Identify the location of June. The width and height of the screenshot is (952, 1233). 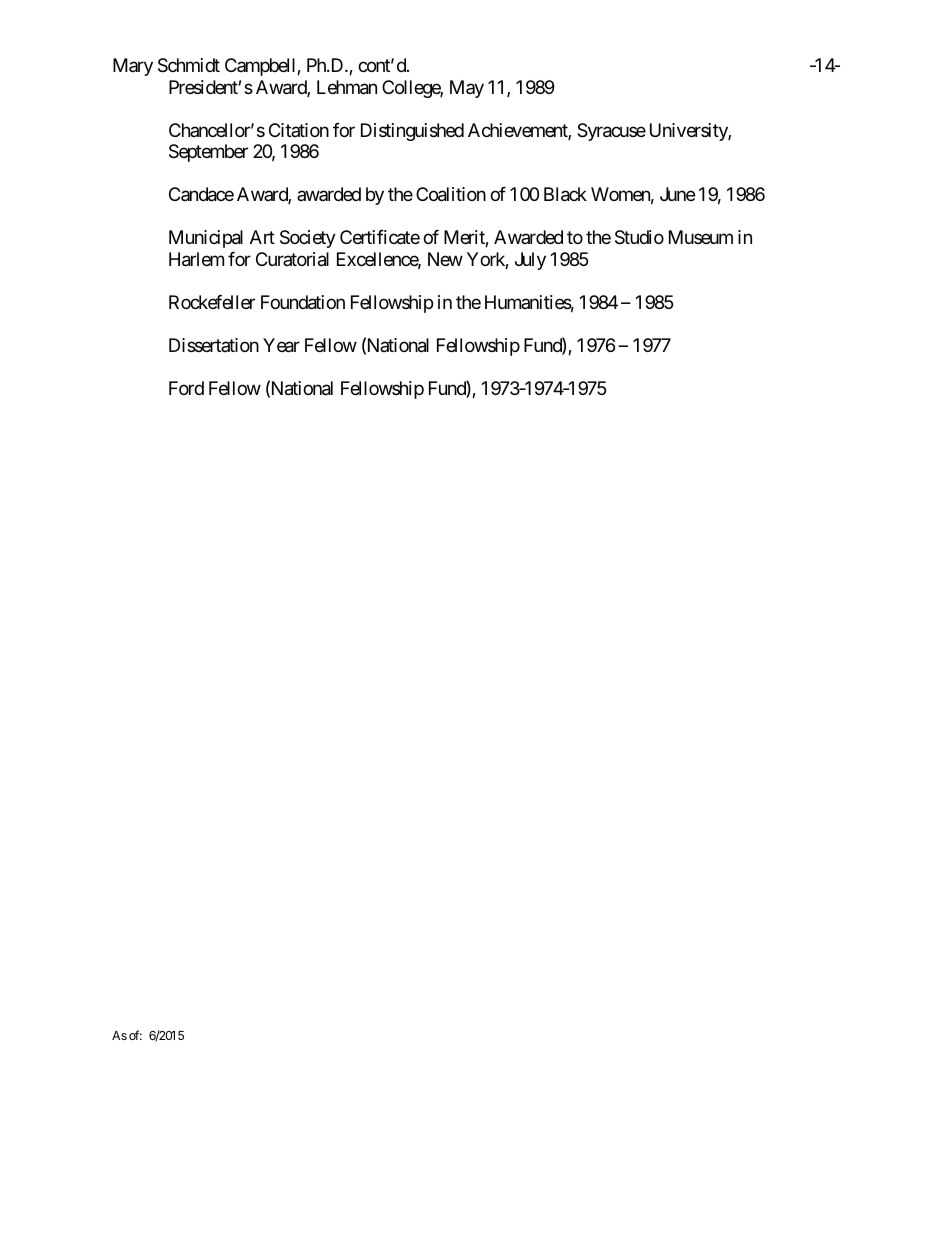
(677, 194).
